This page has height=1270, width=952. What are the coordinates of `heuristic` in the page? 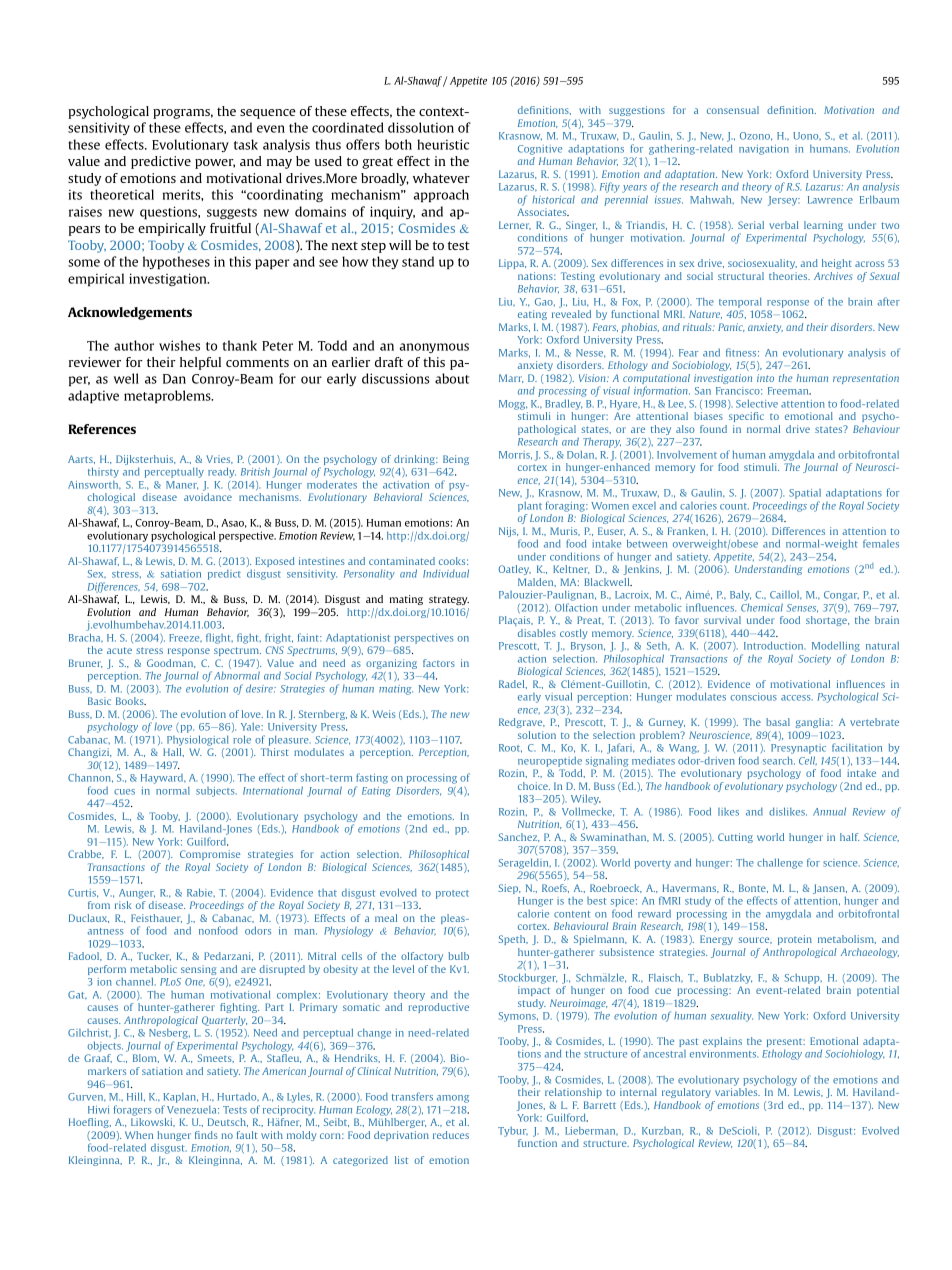 It's located at (443, 144).
